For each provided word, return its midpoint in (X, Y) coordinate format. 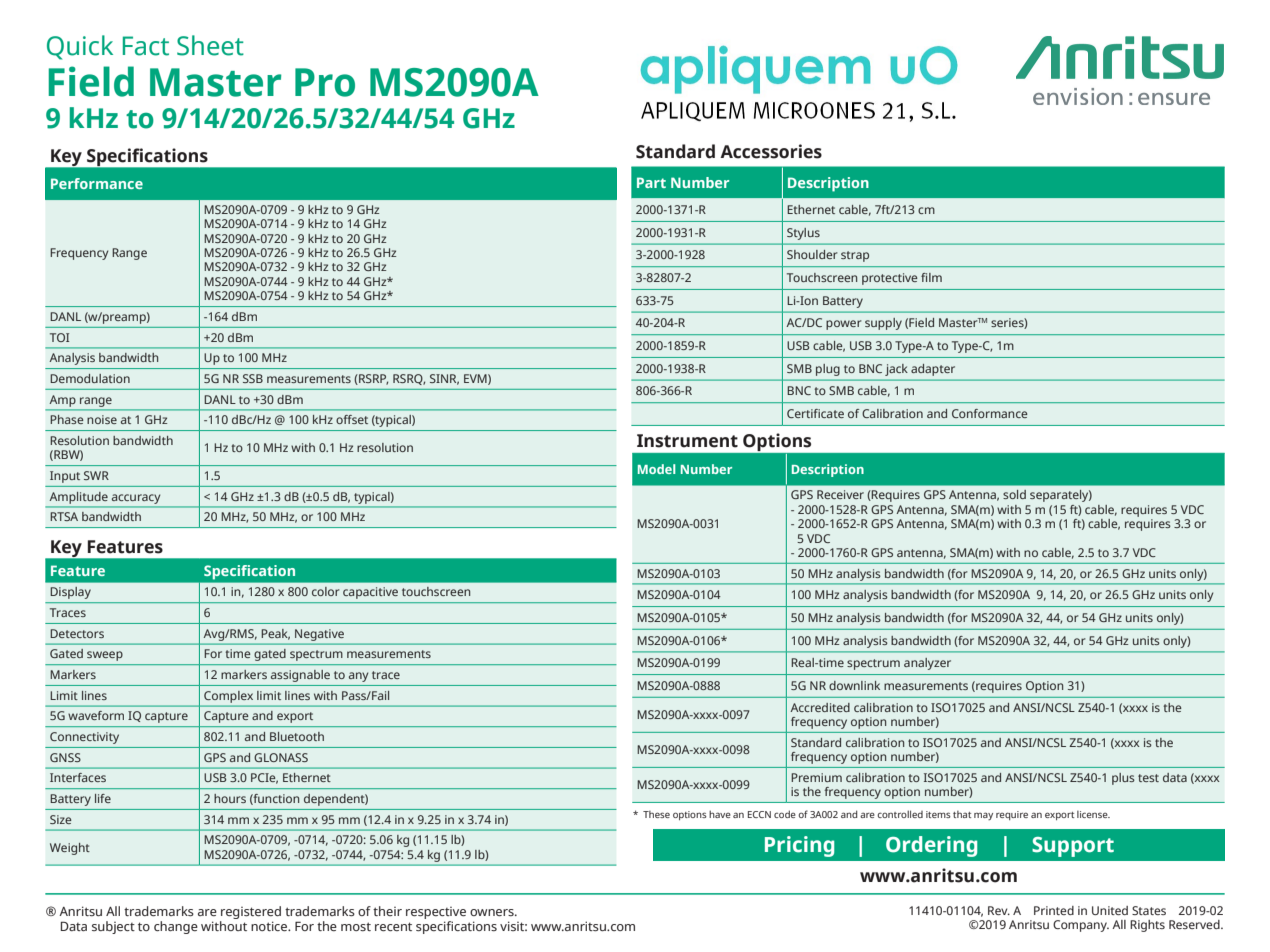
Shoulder (812, 254)
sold (1014, 494)
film (931, 277)
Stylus (803, 234)
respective (436, 913)
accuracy (136, 499)
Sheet (210, 45)
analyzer (927, 664)
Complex (228, 697)
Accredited (820, 707)
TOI (59, 337)
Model (657, 469)
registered (251, 912)
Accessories (771, 151)
